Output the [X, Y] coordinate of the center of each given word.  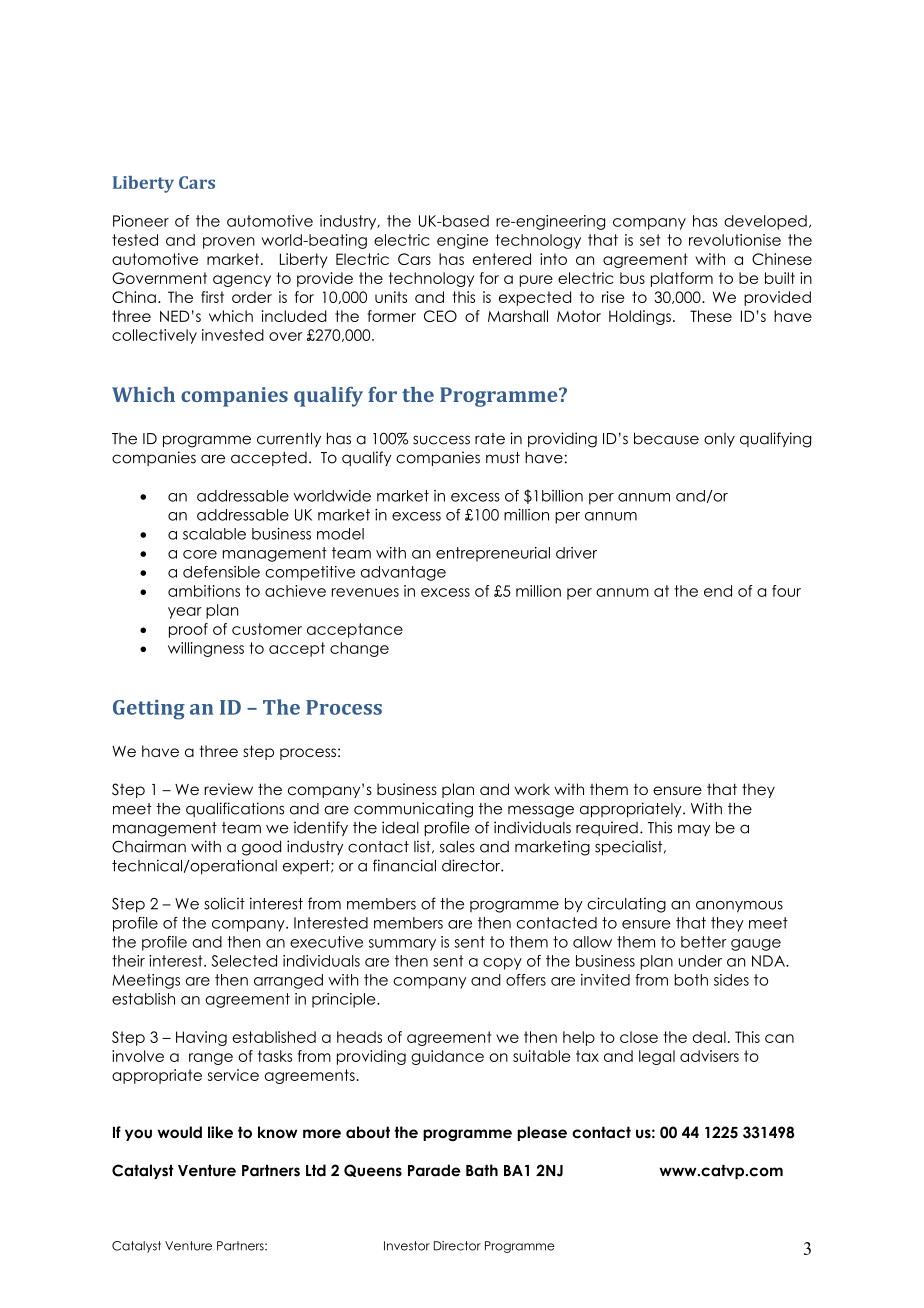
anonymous [739, 907]
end [718, 591]
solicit [224, 903]
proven [229, 243]
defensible [221, 572]
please [542, 1133]
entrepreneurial [493, 554]
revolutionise [735, 240]
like [220, 1132]
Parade [434, 1170]
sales [457, 847]
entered [502, 259]
